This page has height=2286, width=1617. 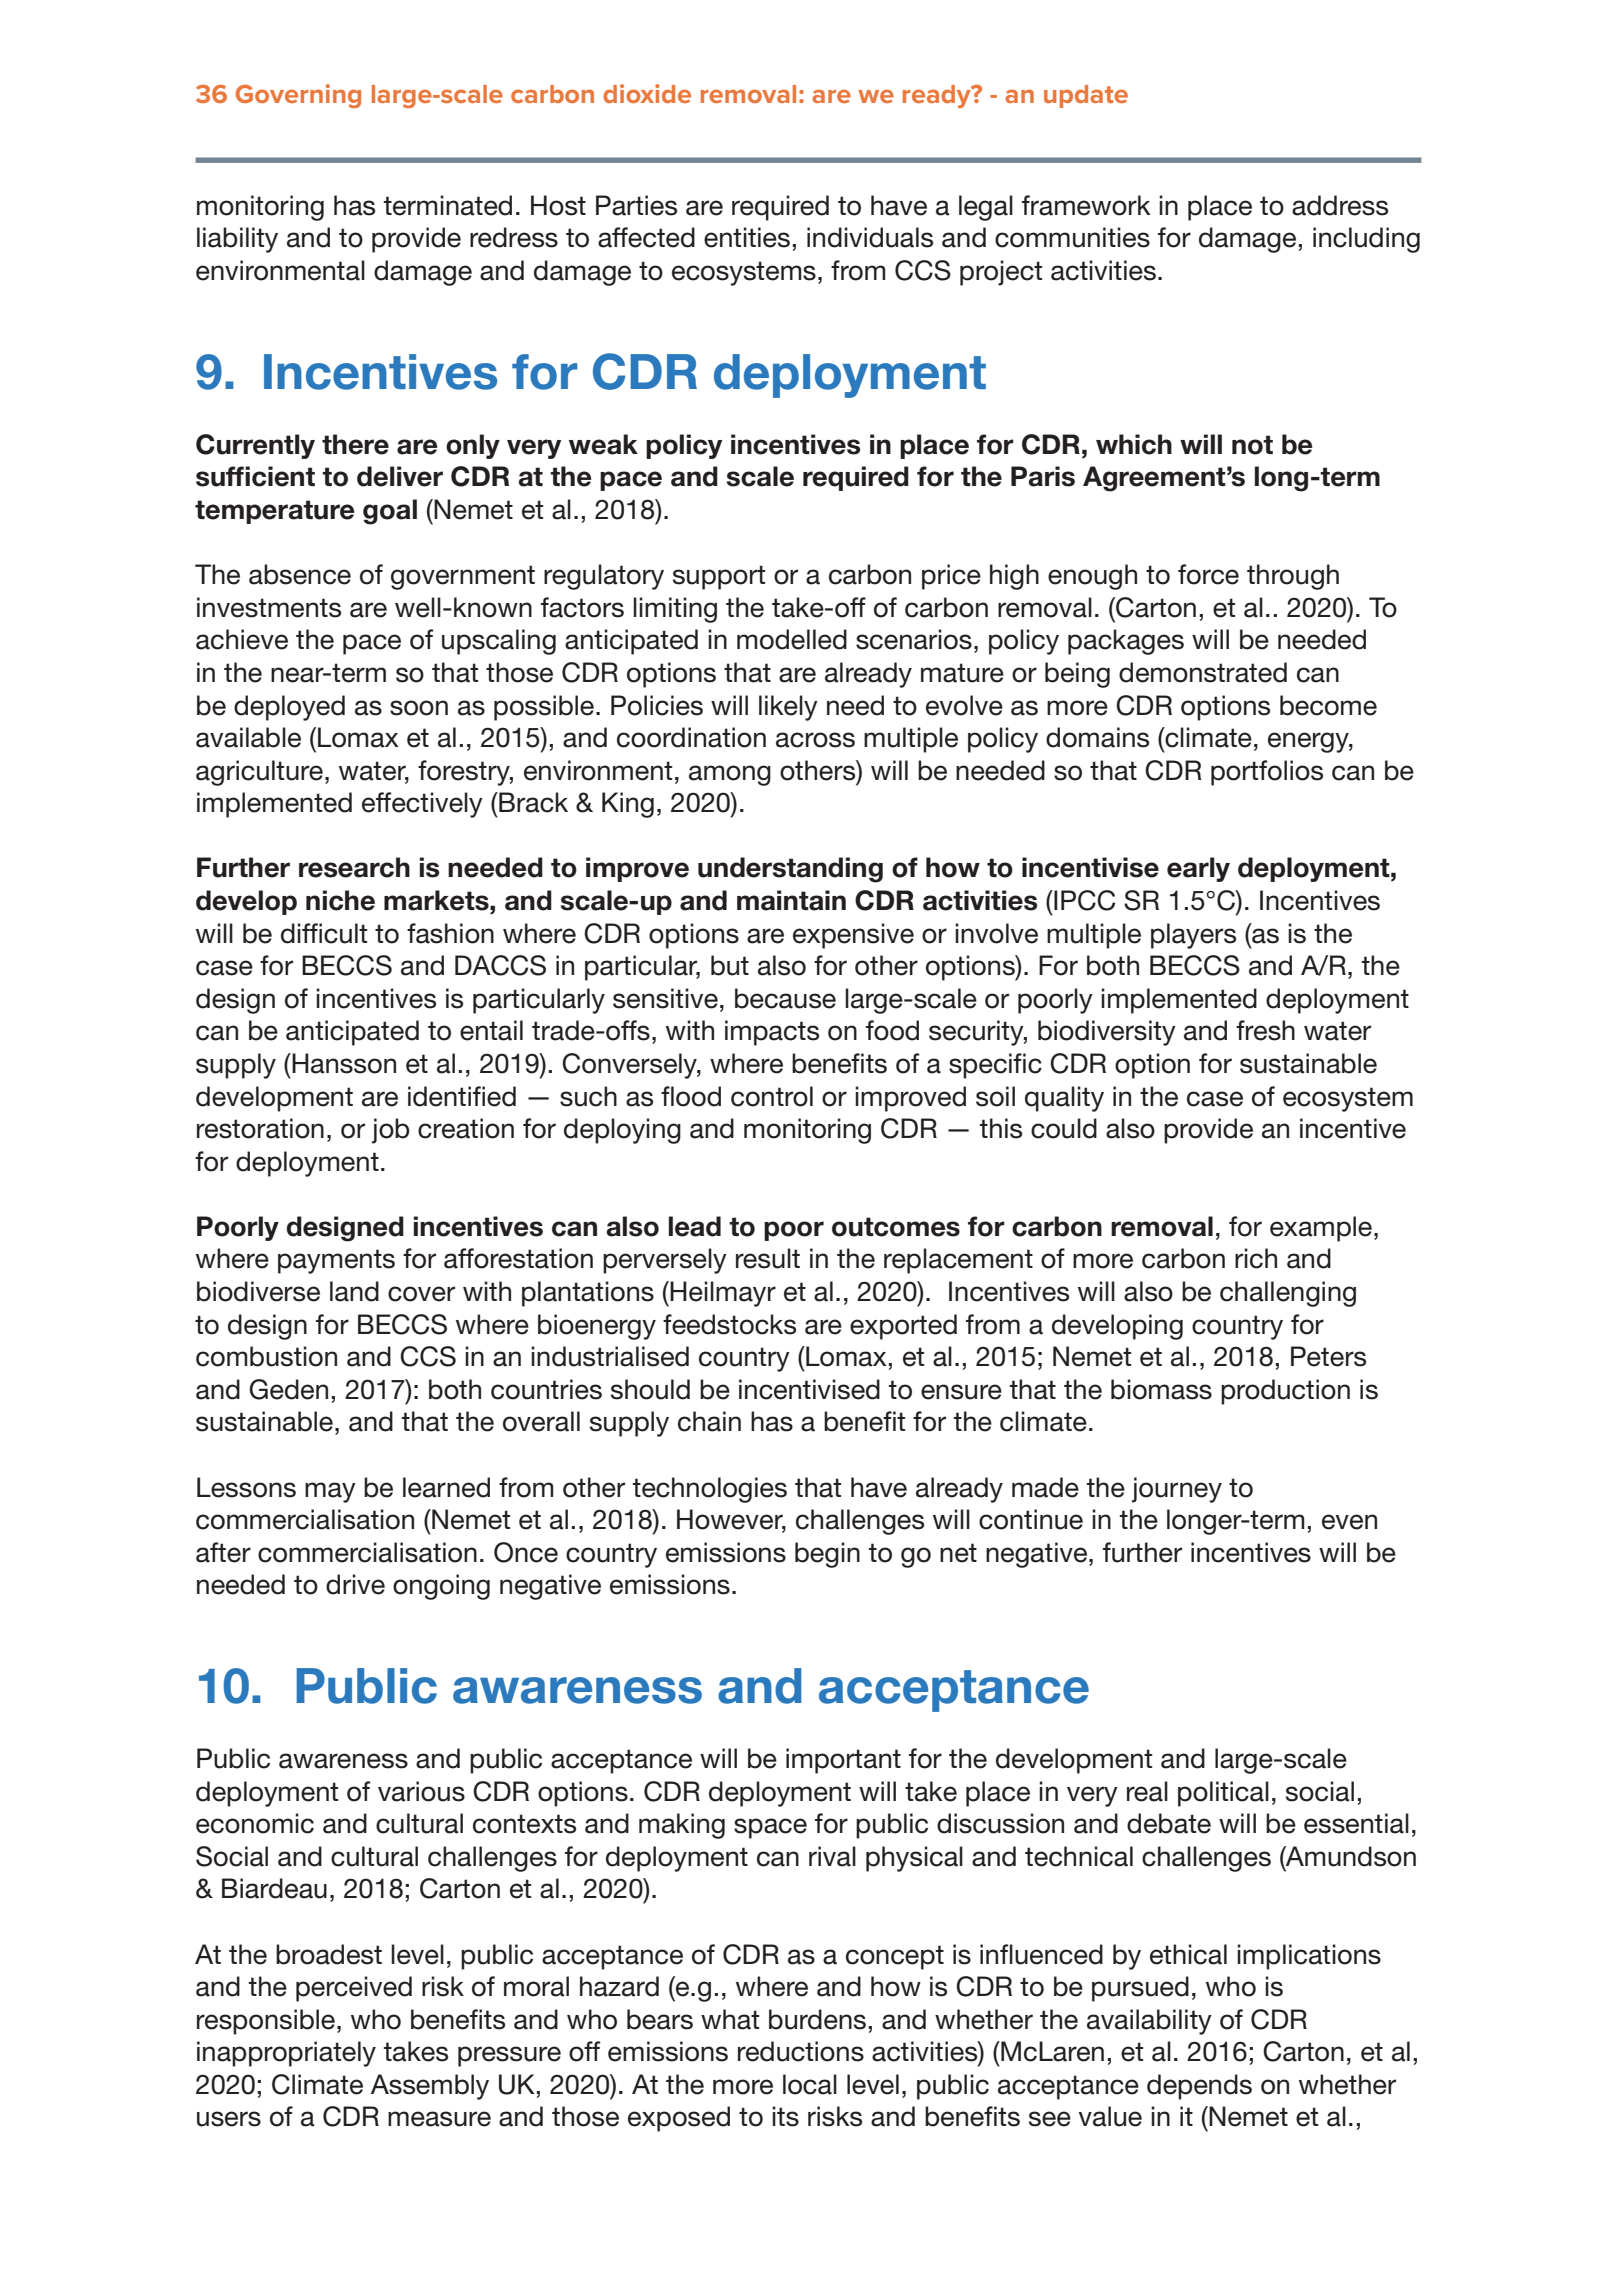 I want to click on entities, so click(x=747, y=237).
